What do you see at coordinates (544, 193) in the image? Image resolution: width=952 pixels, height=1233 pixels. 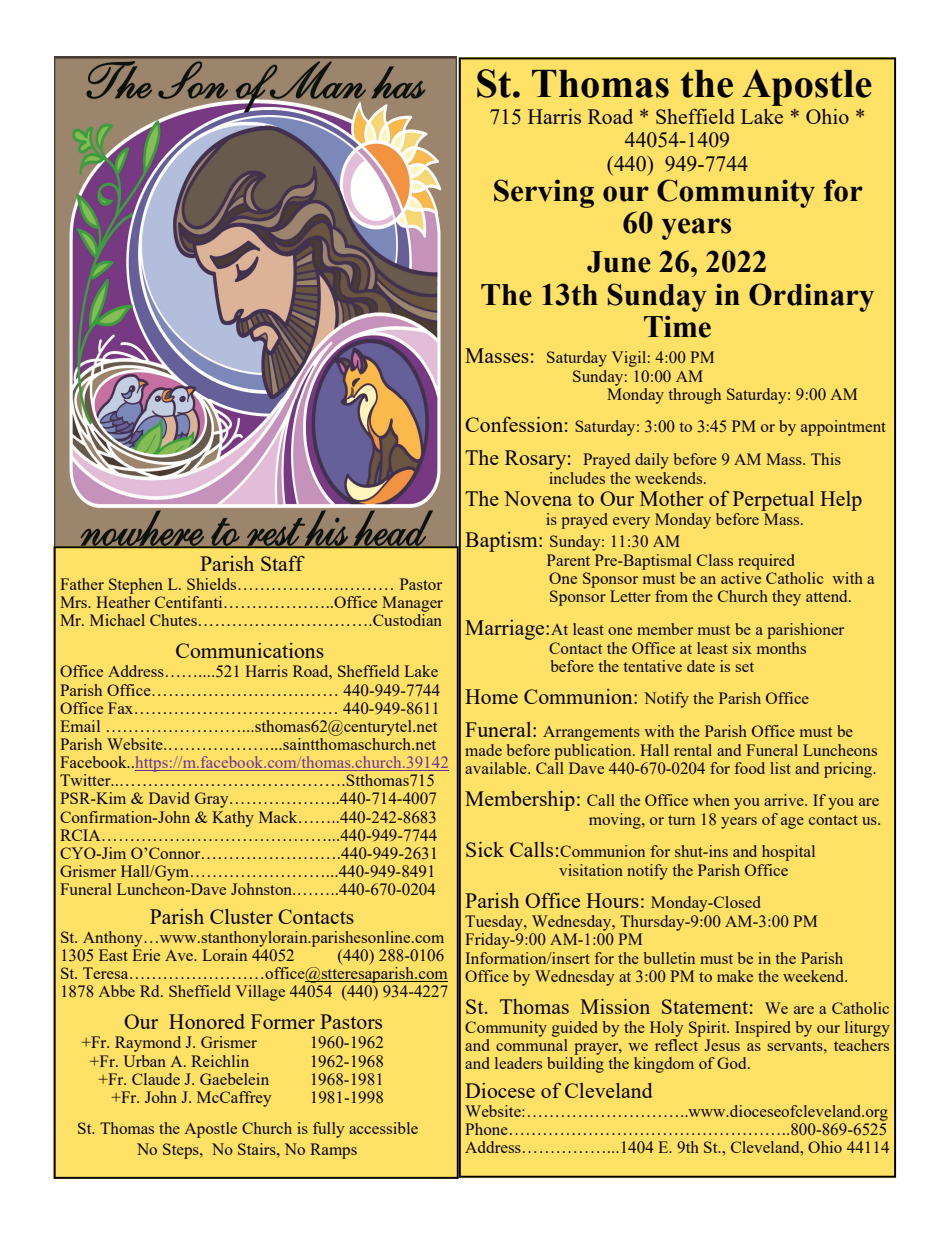 I see `Serving` at bounding box center [544, 193].
